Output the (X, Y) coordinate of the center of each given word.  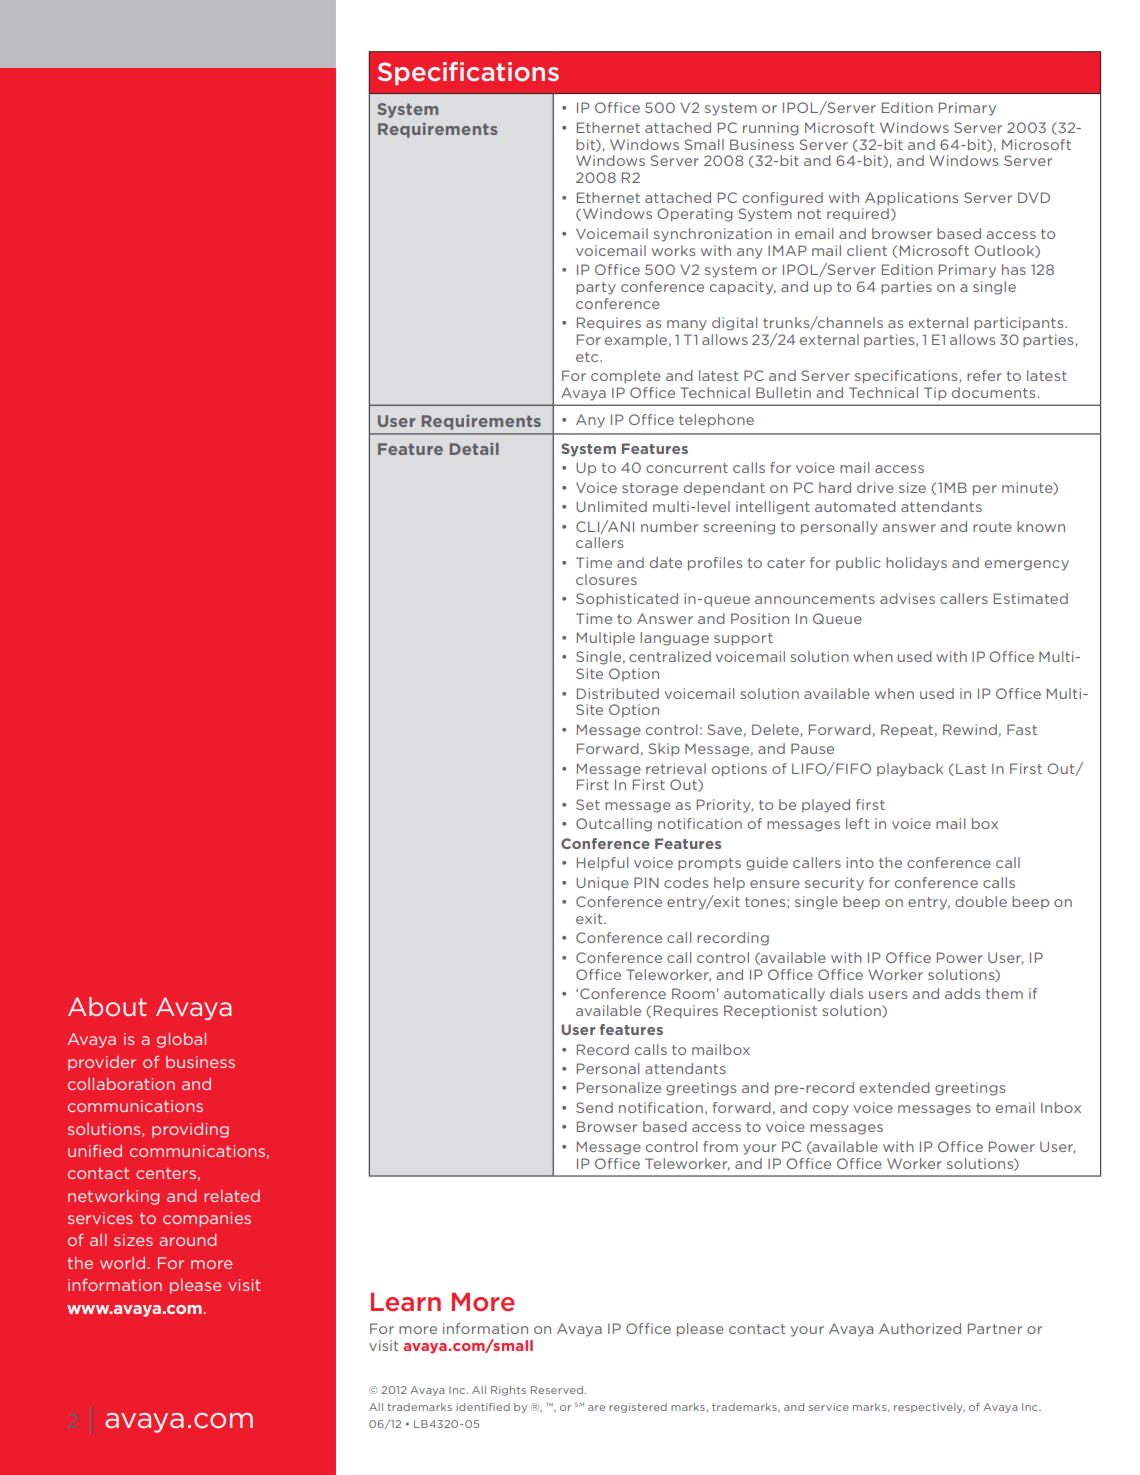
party (596, 288)
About (107, 1006)
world (122, 1263)
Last (971, 768)
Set (588, 804)
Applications (911, 198)
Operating (695, 215)
